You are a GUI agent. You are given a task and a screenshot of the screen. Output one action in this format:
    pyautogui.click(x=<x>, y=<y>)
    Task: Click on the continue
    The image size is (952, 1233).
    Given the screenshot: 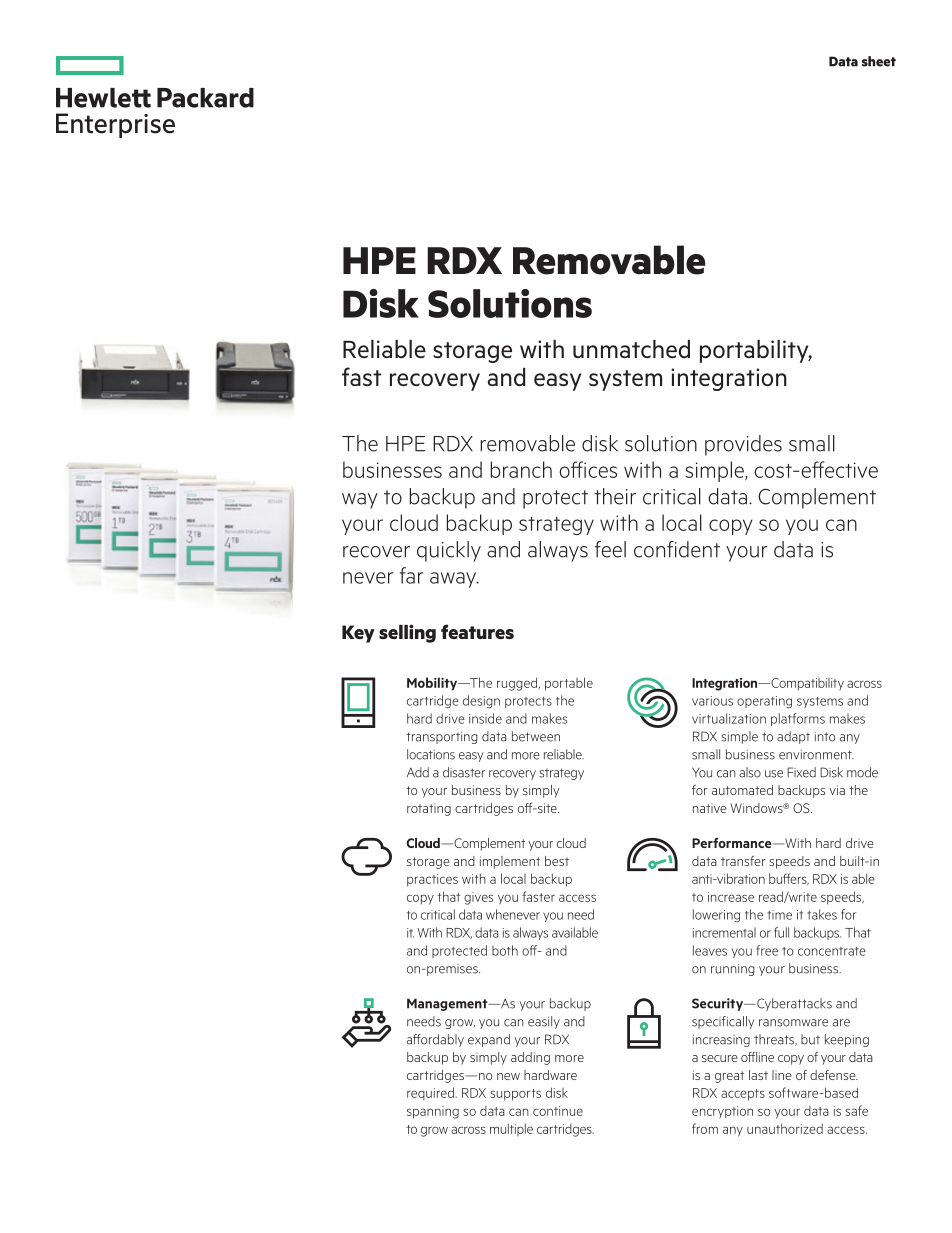 What is the action you would take?
    pyautogui.click(x=558, y=1111)
